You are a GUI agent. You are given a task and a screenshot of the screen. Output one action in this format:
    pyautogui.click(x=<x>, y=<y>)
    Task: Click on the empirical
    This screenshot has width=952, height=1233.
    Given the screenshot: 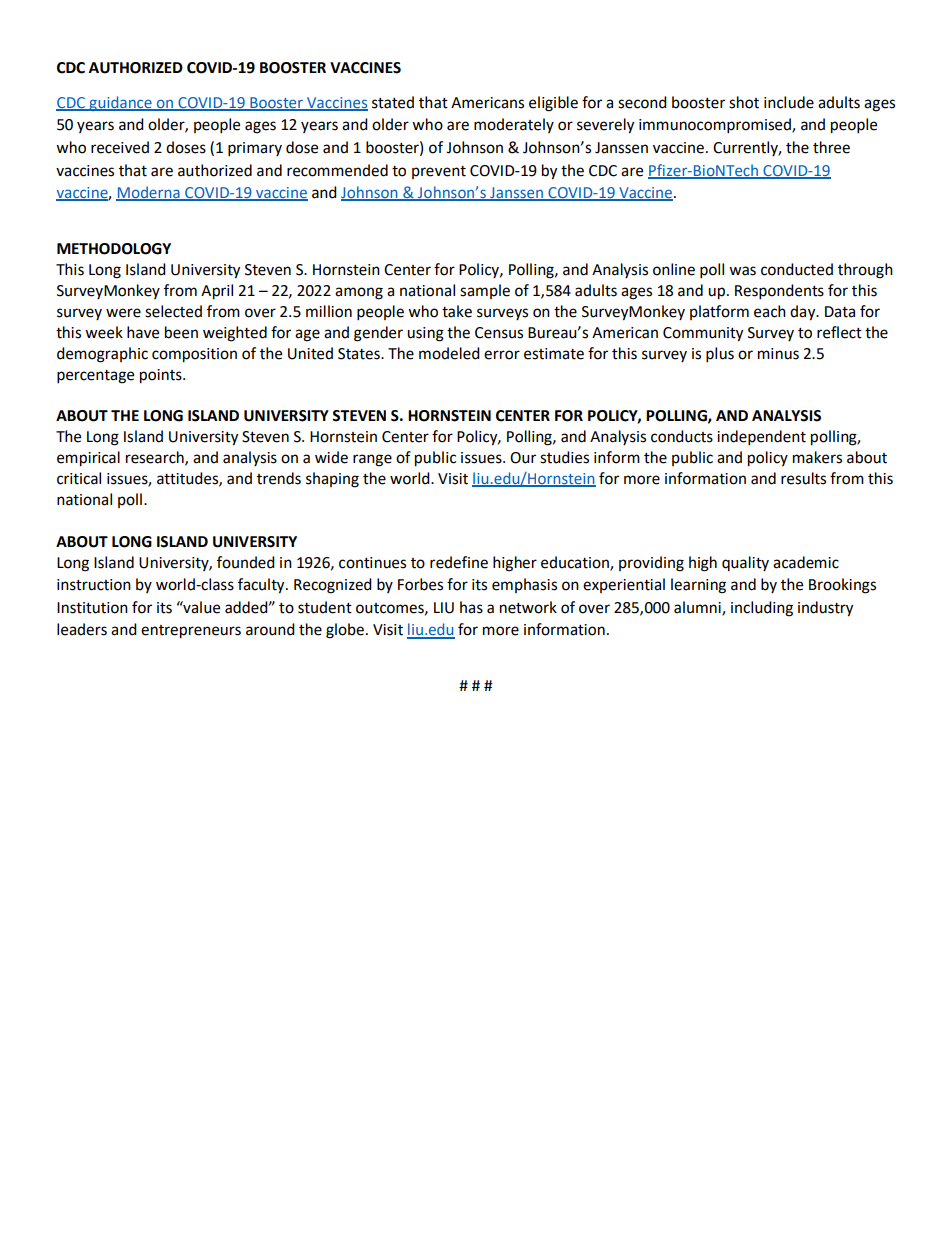 What is the action you would take?
    pyautogui.click(x=88, y=459)
